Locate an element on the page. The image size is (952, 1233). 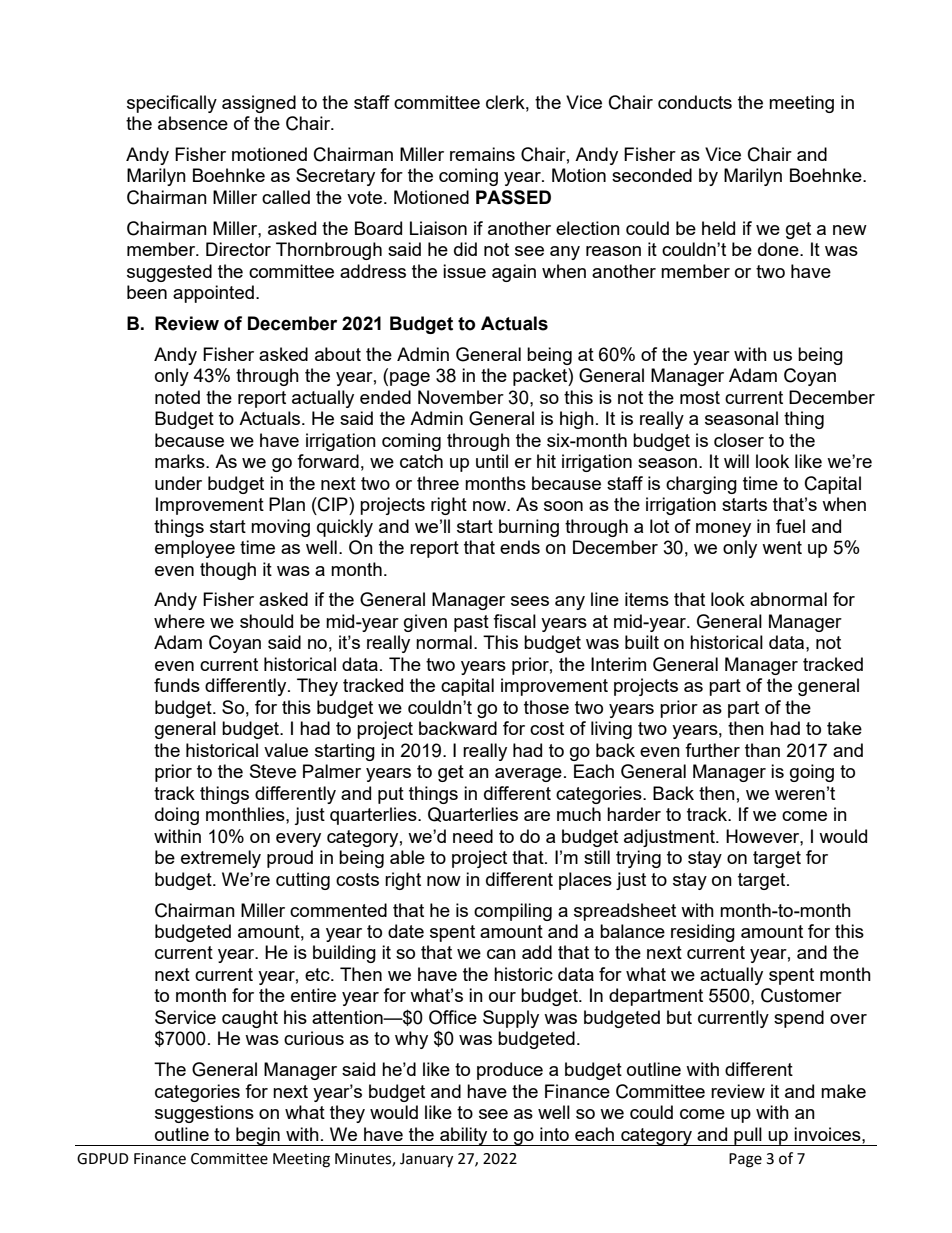
value is located at coordinates (286, 750).
